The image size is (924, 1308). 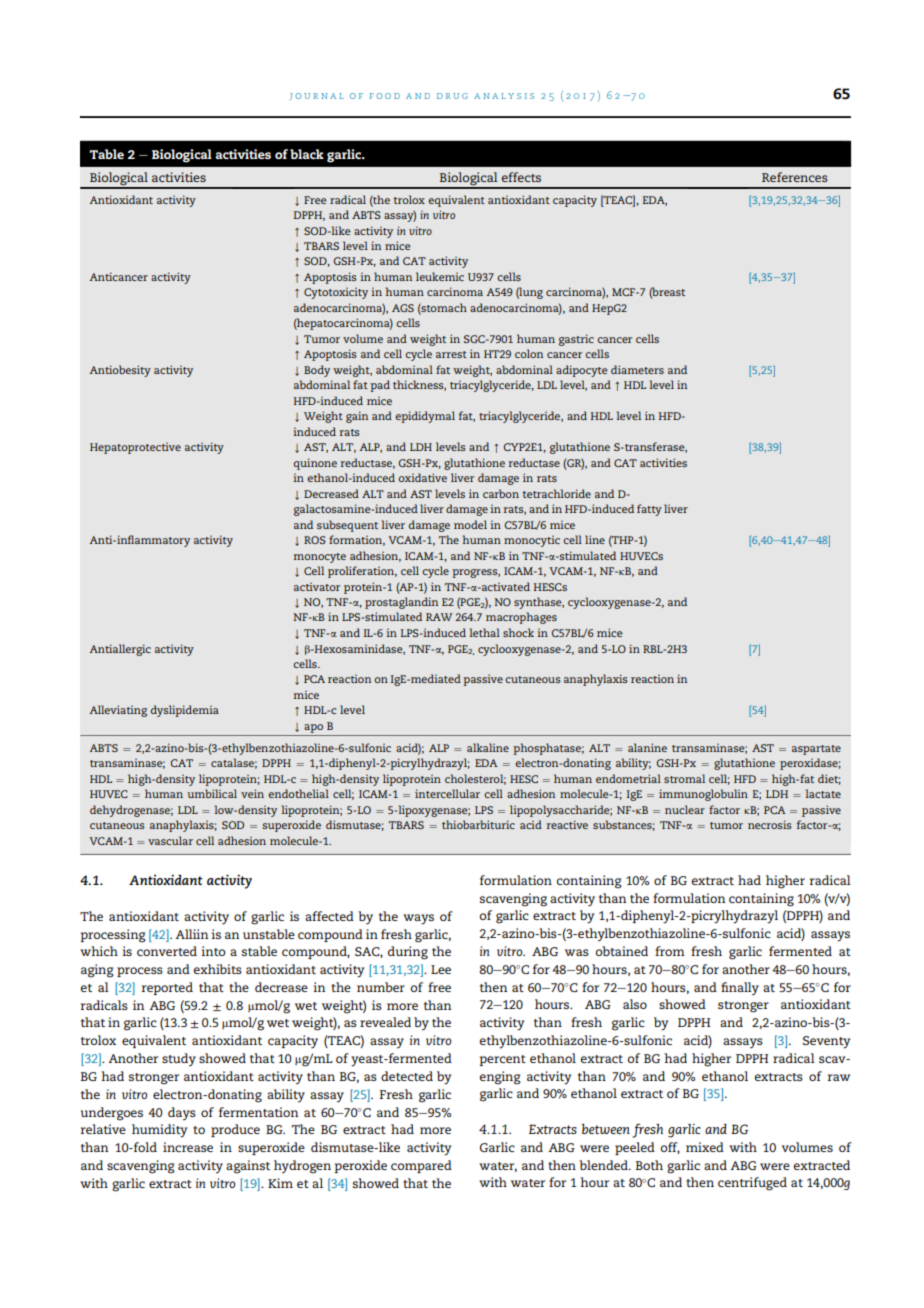 I want to click on increase, so click(x=188, y=1147).
